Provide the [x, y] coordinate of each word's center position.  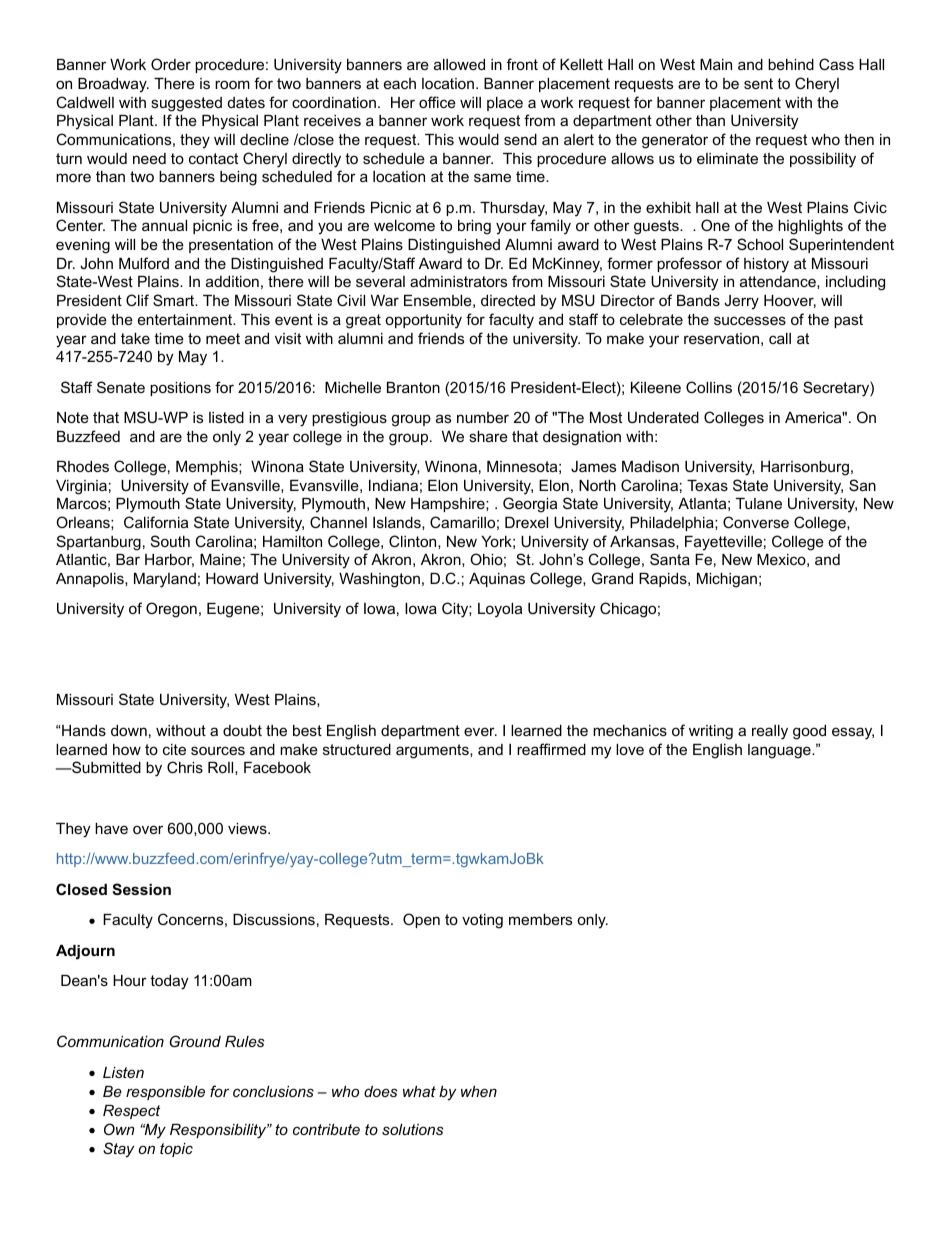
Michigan [727, 580]
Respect [131, 1112]
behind [791, 64]
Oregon [171, 610]
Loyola [500, 610]
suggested [186, 104]
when [479, 1091]
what [419, 1091]
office [437, 102]
